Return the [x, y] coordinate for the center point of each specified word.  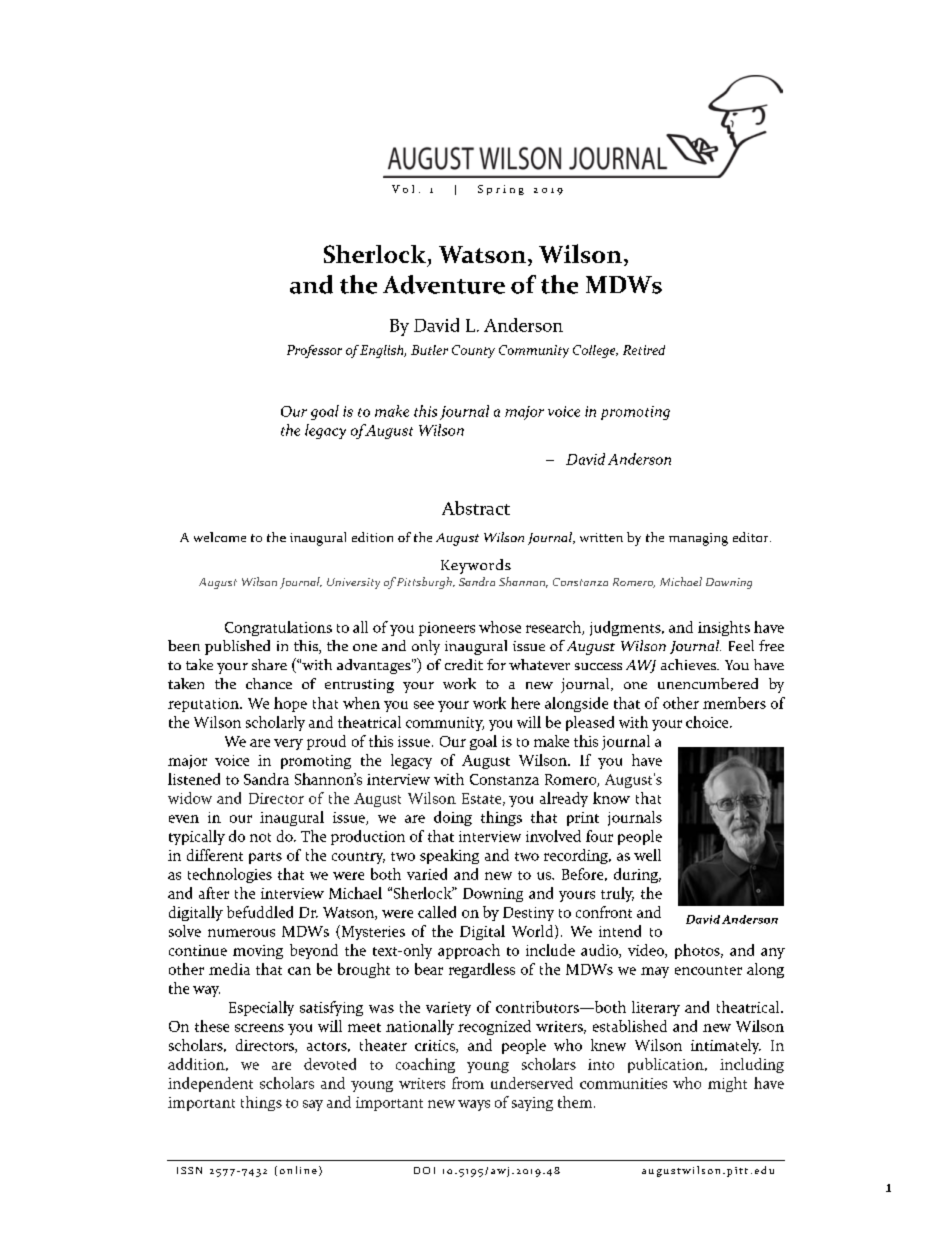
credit [464, 664]
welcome [220, 537]
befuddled [260, 912]
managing [698, 539]
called [437, 912]
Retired [644, 350]
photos [698, 951]
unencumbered [708, 683]
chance [269, 683]
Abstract [476, 508]
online [298, 1170]
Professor [314, 351]
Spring [501, 190]
